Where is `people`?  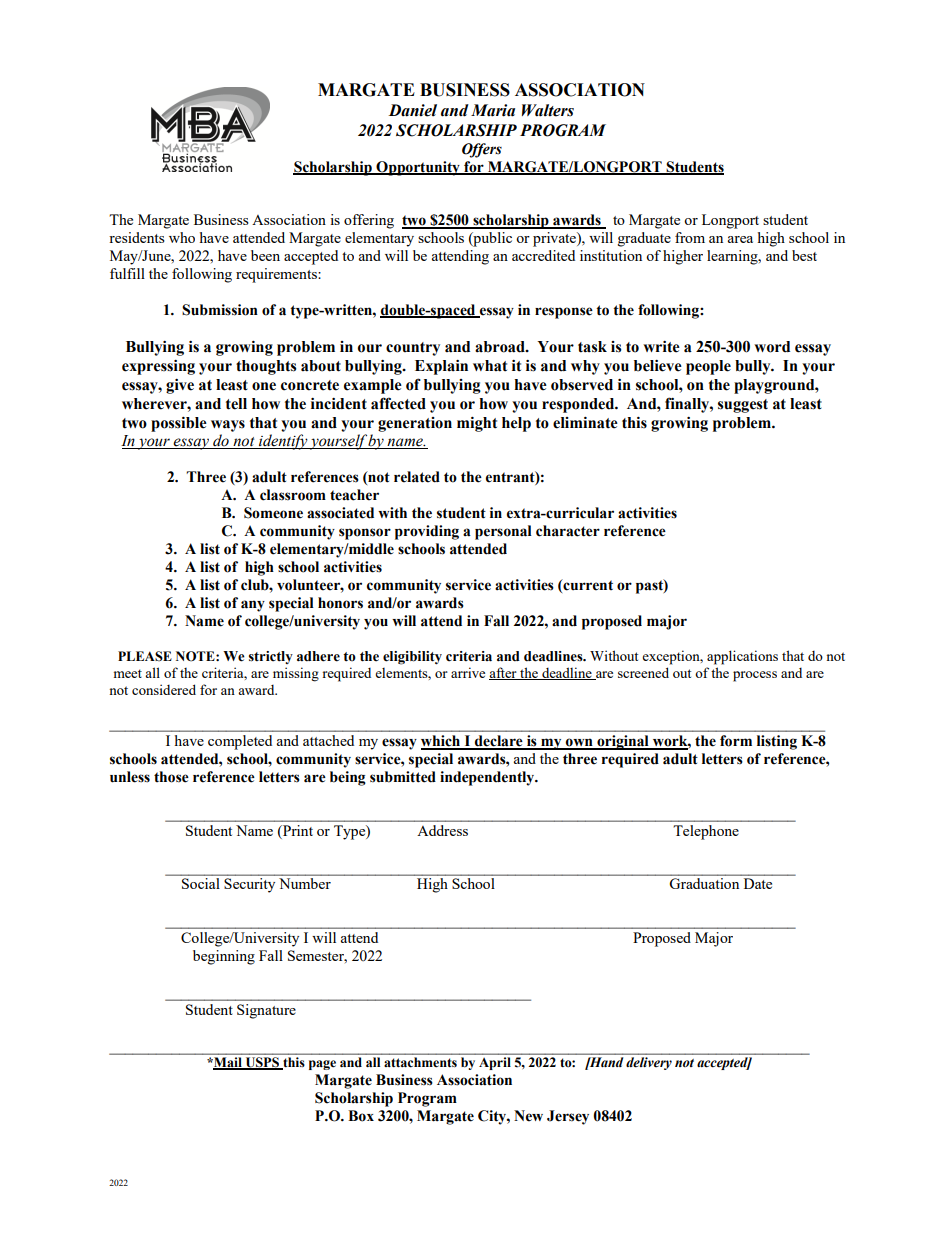
people is located at coordinates (708, 367).
